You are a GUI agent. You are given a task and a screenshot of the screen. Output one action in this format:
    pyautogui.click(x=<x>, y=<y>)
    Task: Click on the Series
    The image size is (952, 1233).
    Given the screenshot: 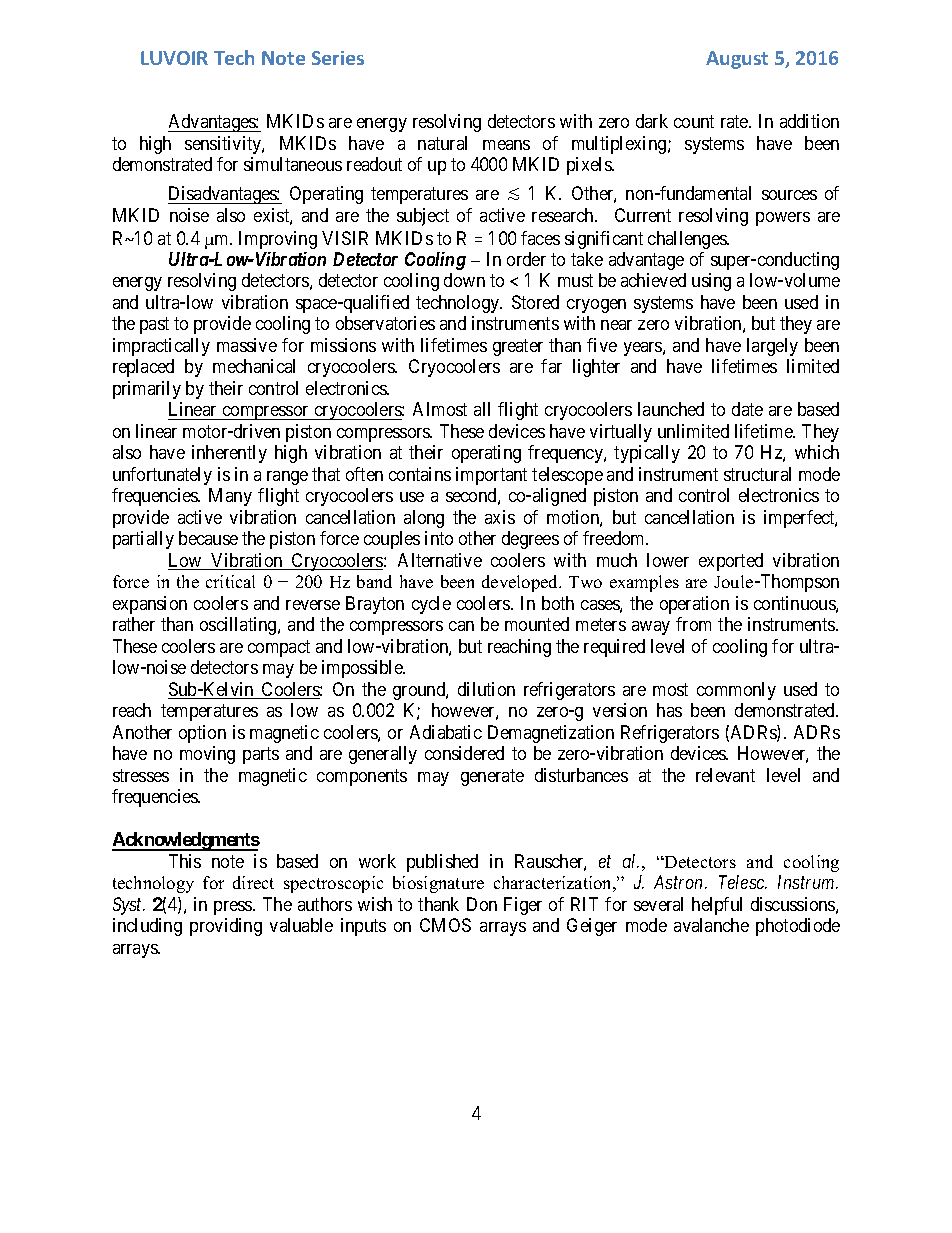 What is the action you would take?
    pyautogui.click(x=338, y=58)
